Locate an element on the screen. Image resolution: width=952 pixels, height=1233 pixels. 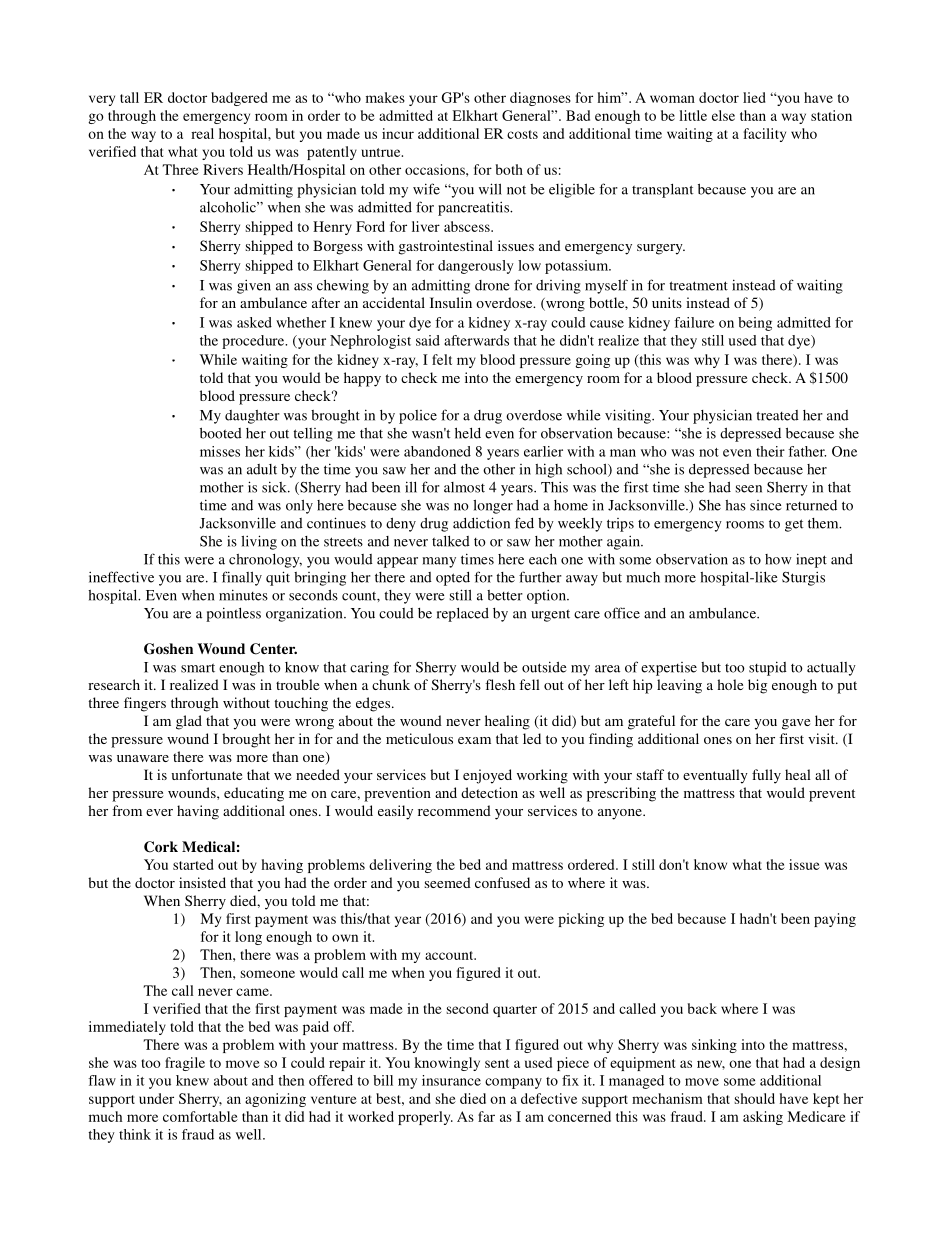
started is located at coordinates (193, 864).
